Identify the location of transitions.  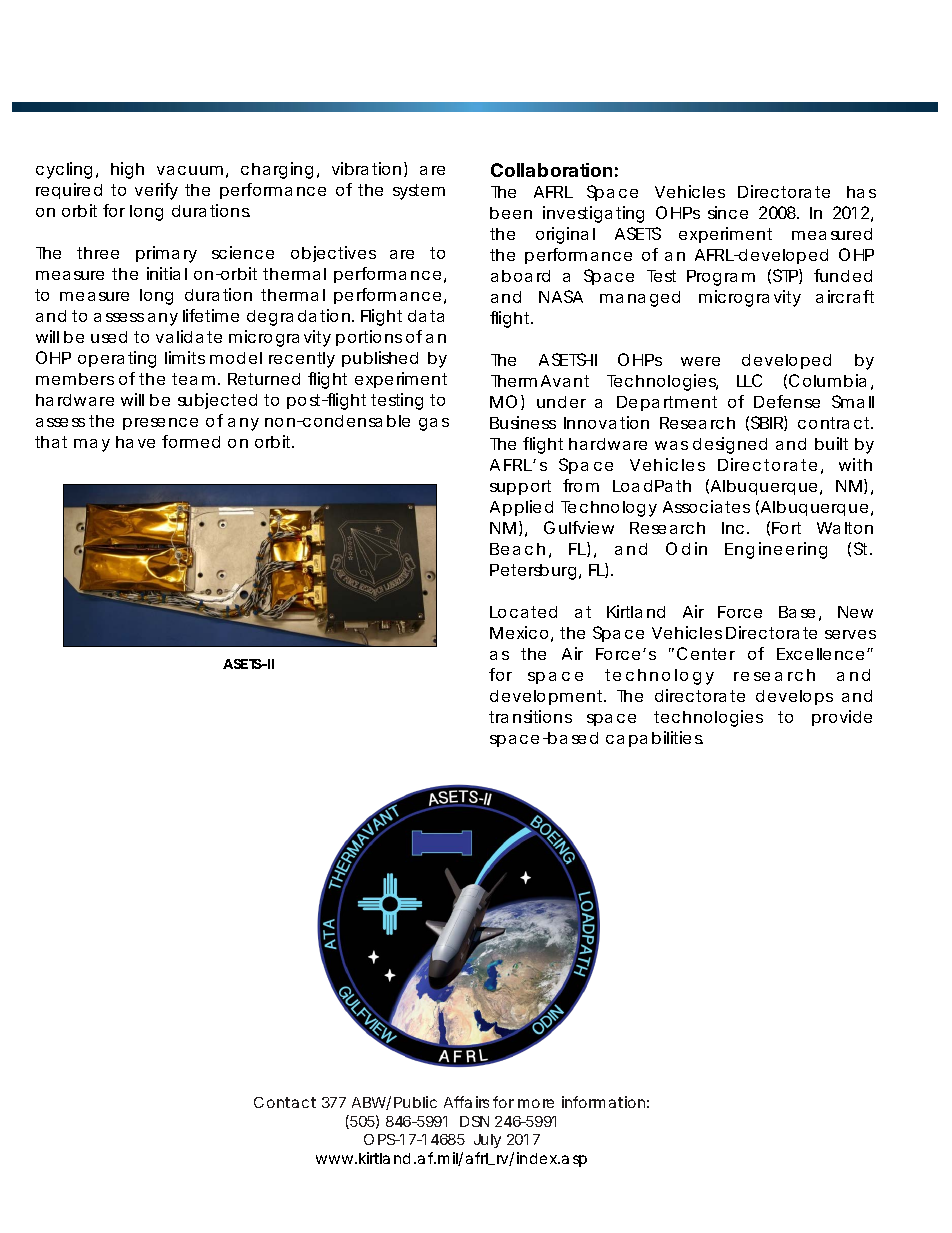
(530, 716).
